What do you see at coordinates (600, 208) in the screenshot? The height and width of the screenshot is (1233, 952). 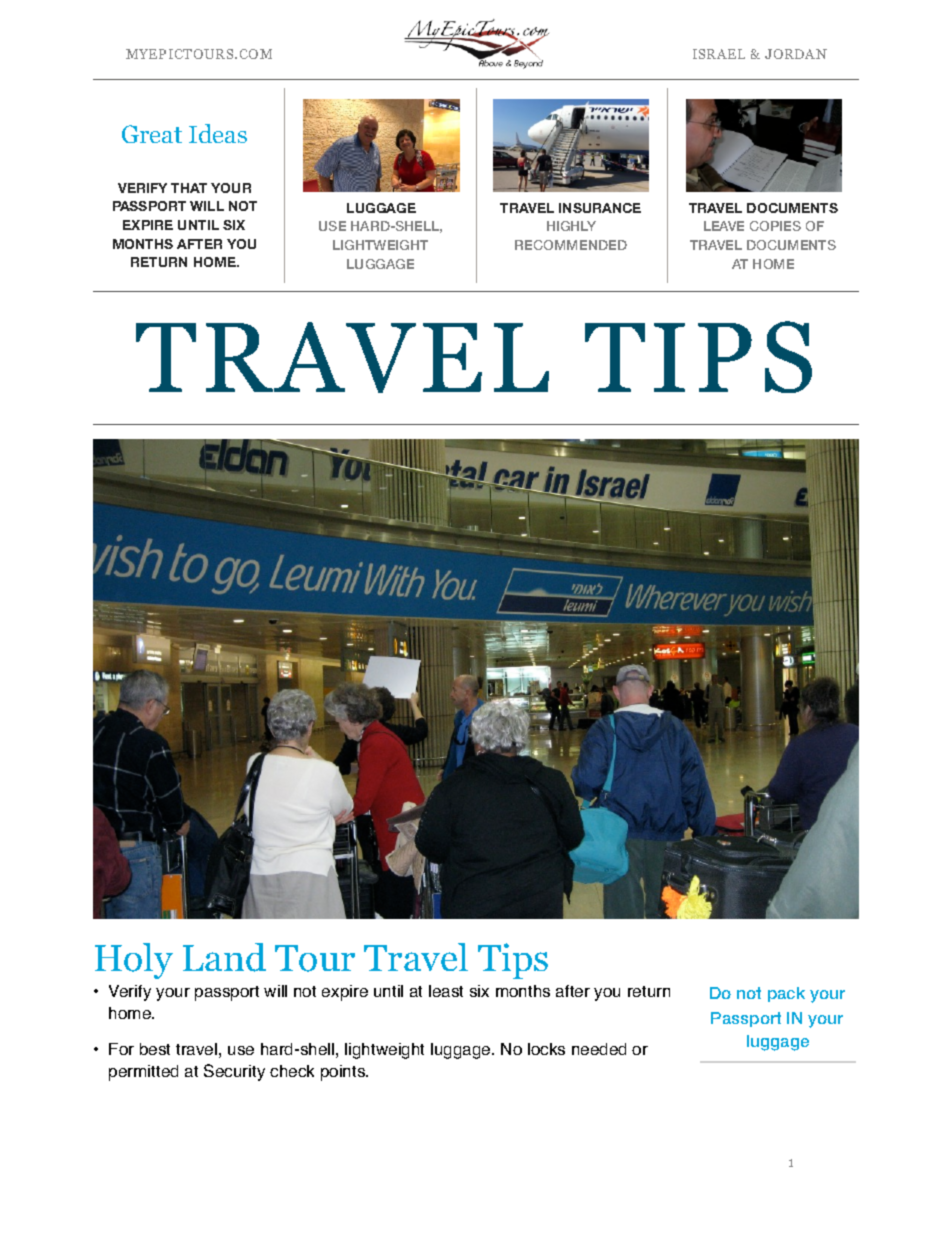 I see `INSURANCE` at bounding box center [600, 208].
